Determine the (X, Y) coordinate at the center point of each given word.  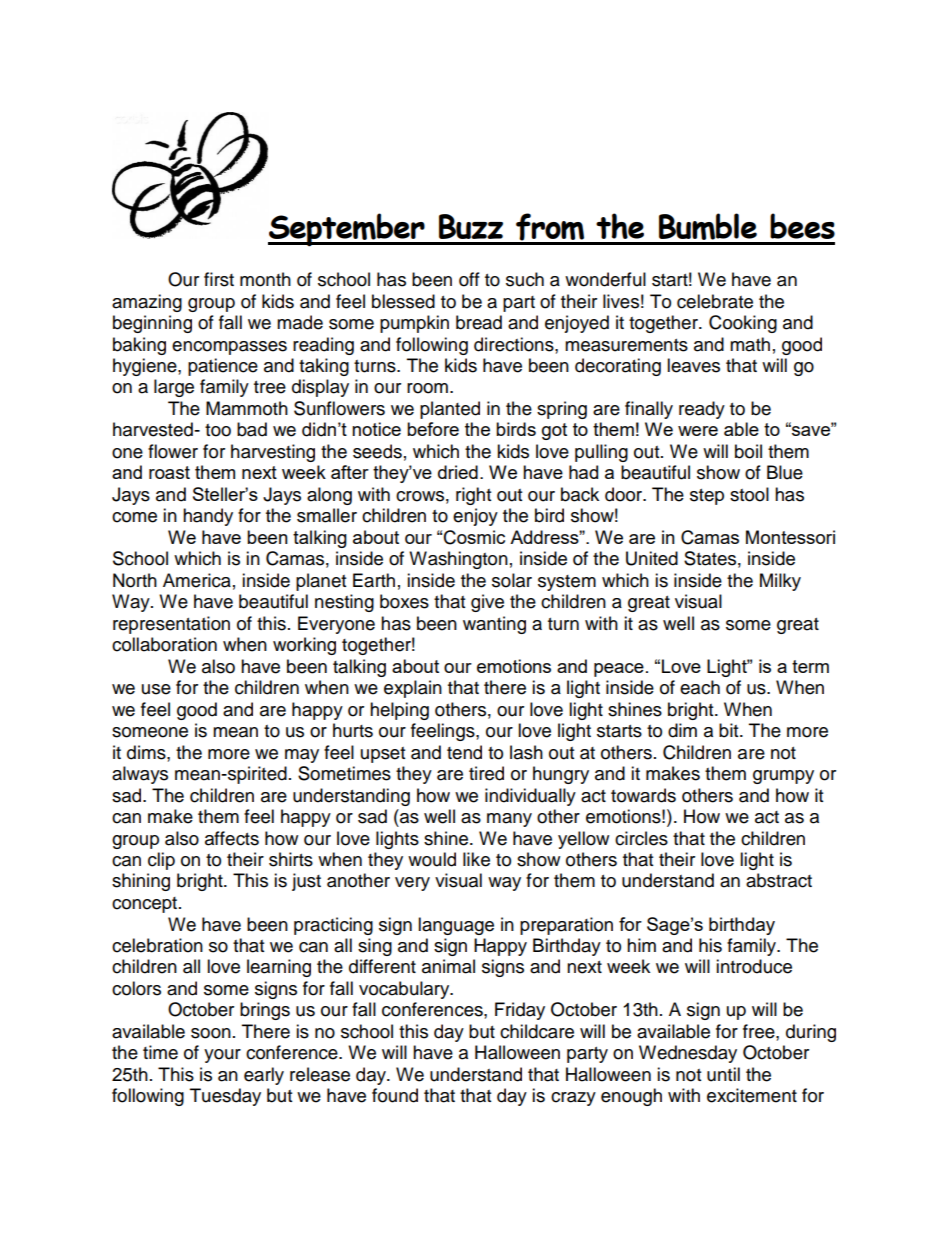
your (222, 1056)
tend (464, 752)
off (469, 279)
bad (252, 429)
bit (730, 730)
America (197, 580)
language (456, 926)
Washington (458, 560)
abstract (779, 880)
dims (147, 752)
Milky (780, 582)
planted (450, 410)
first (219, 279)
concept (146, 905)
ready (702, 410)
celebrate (715, 301)
